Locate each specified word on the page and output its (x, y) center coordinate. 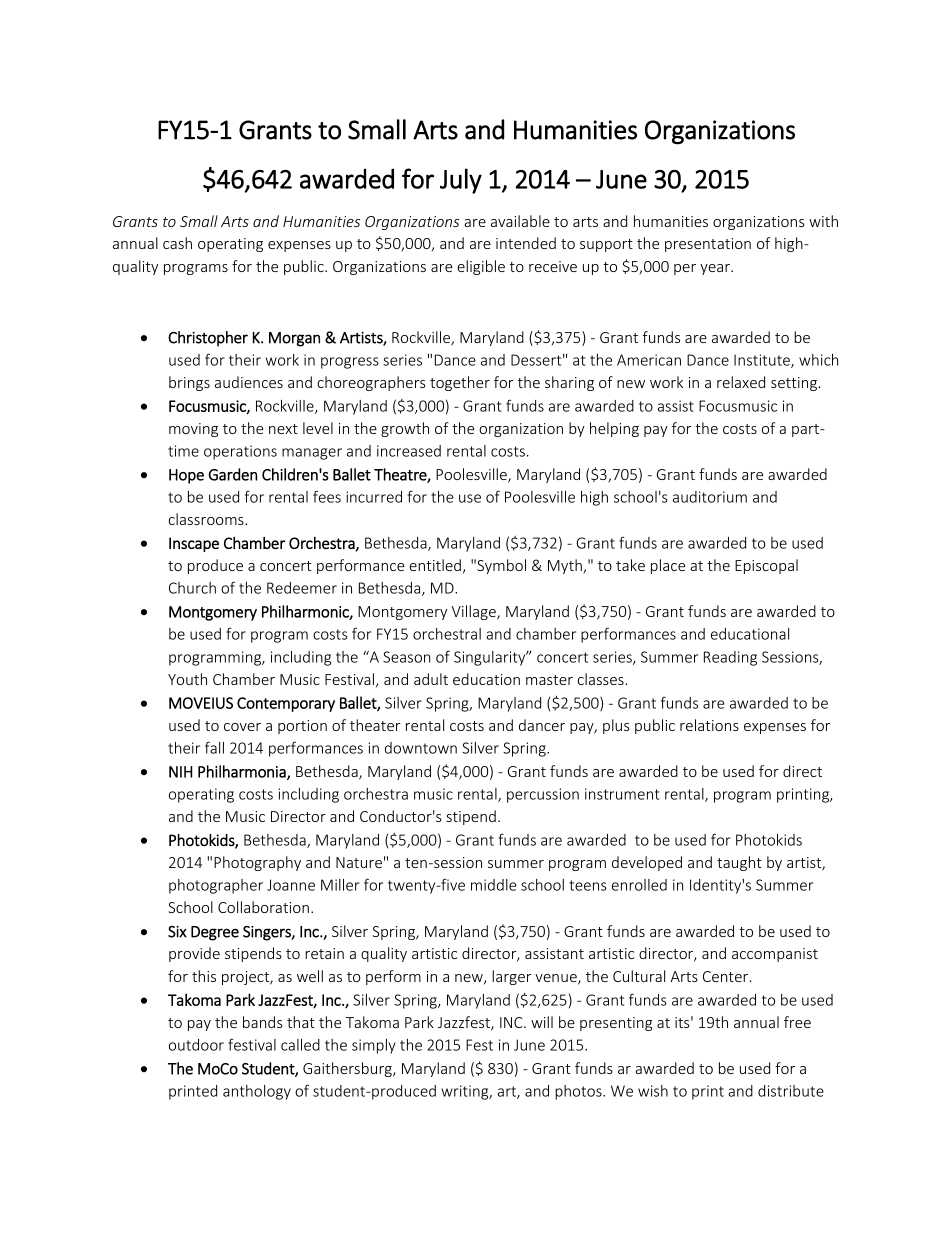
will (542, 1022)
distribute (791, 1091)
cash (177, 243)
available (520, 221)
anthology (257, 1092)
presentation (708, 245)
